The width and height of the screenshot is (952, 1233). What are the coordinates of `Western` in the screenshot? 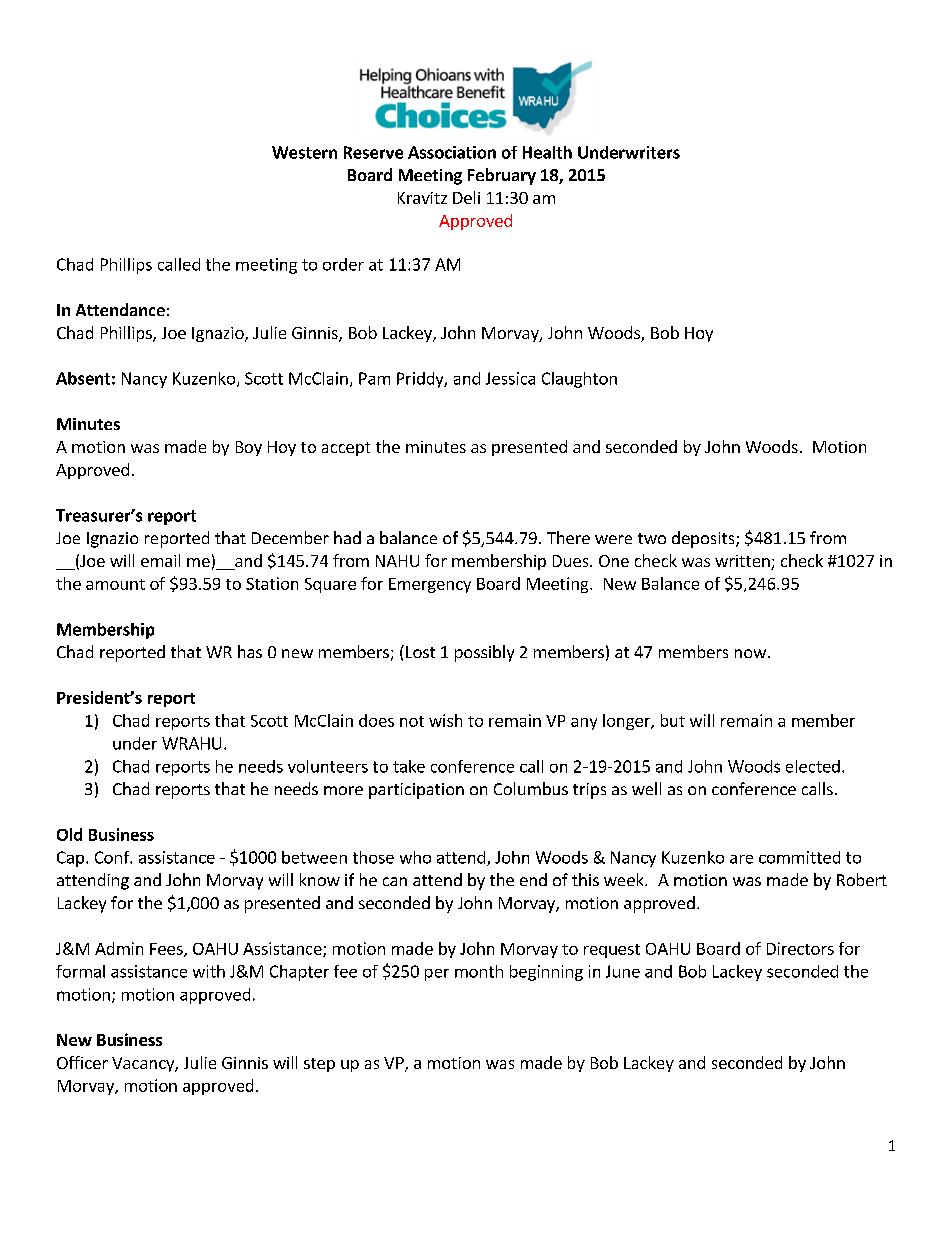 It's located at (304, 152).
